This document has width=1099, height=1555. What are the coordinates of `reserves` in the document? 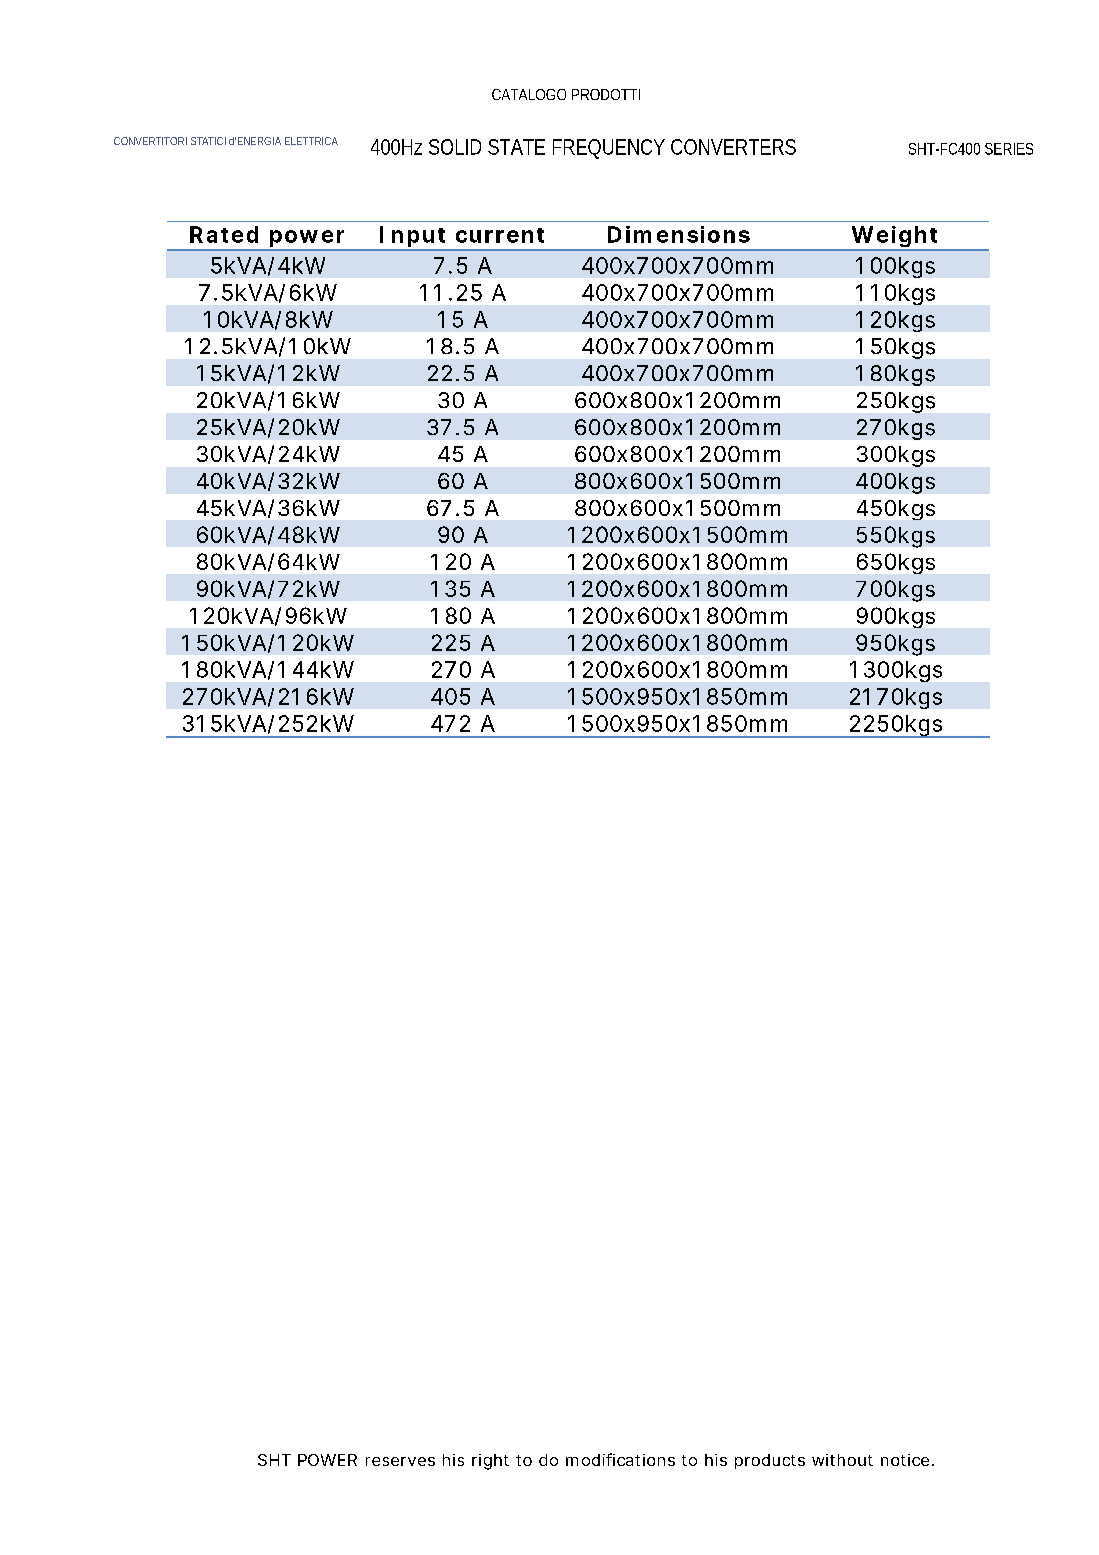 It's located at (400, 1461).
